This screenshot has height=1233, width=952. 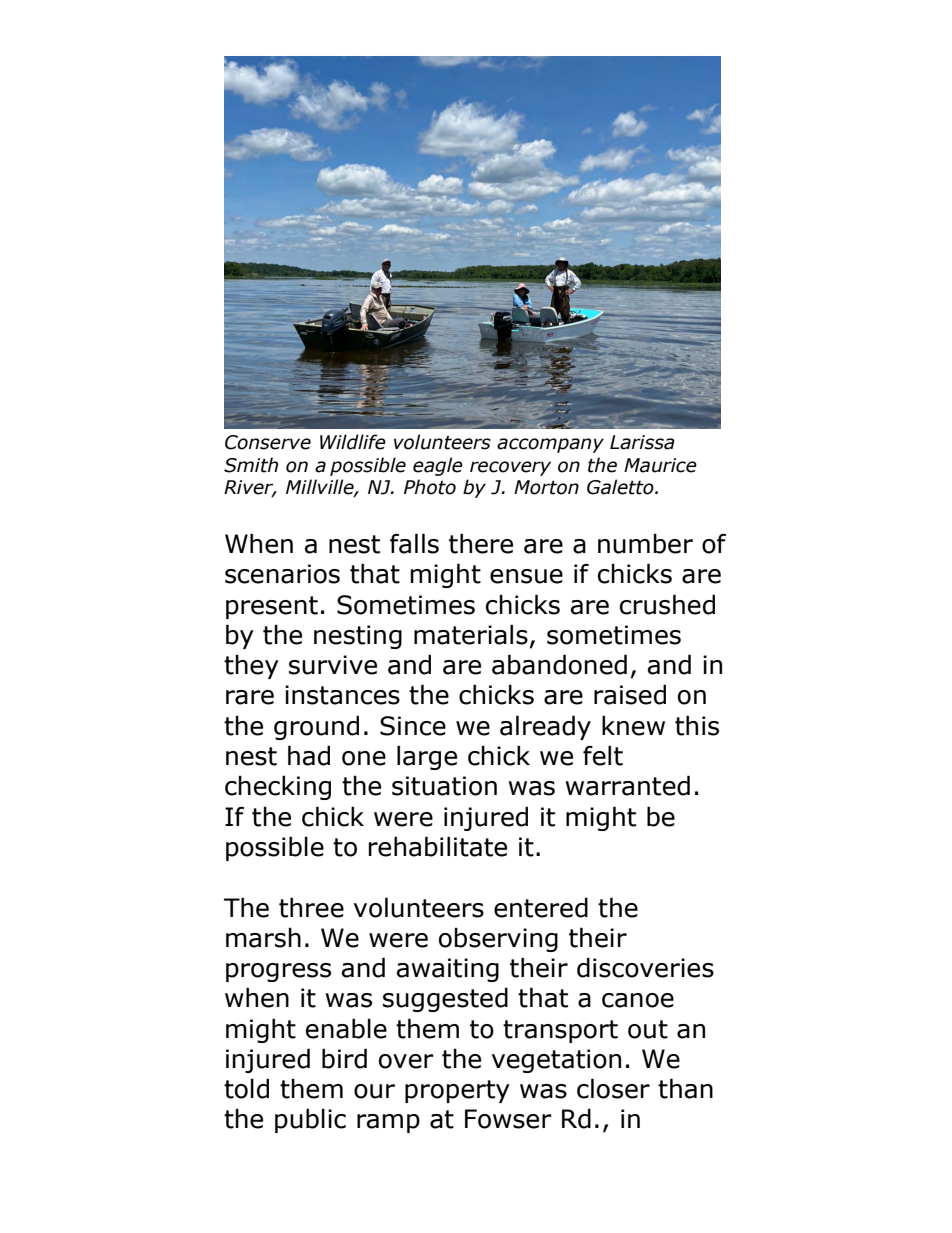 I want to click on Conserve, so click(x=268, y=442).
